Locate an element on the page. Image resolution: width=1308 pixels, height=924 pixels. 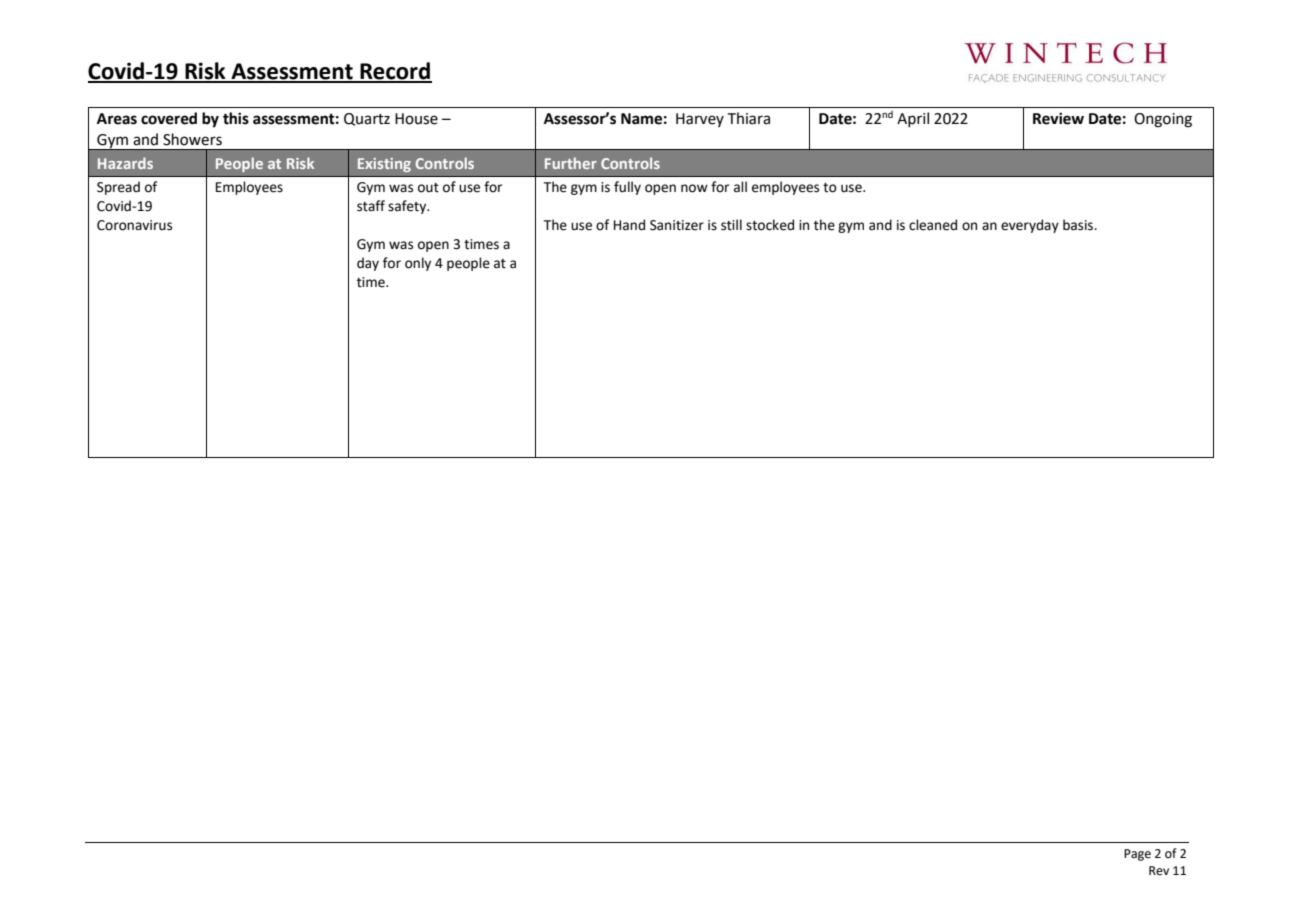
Showers is located at coordinates (192, 139).
